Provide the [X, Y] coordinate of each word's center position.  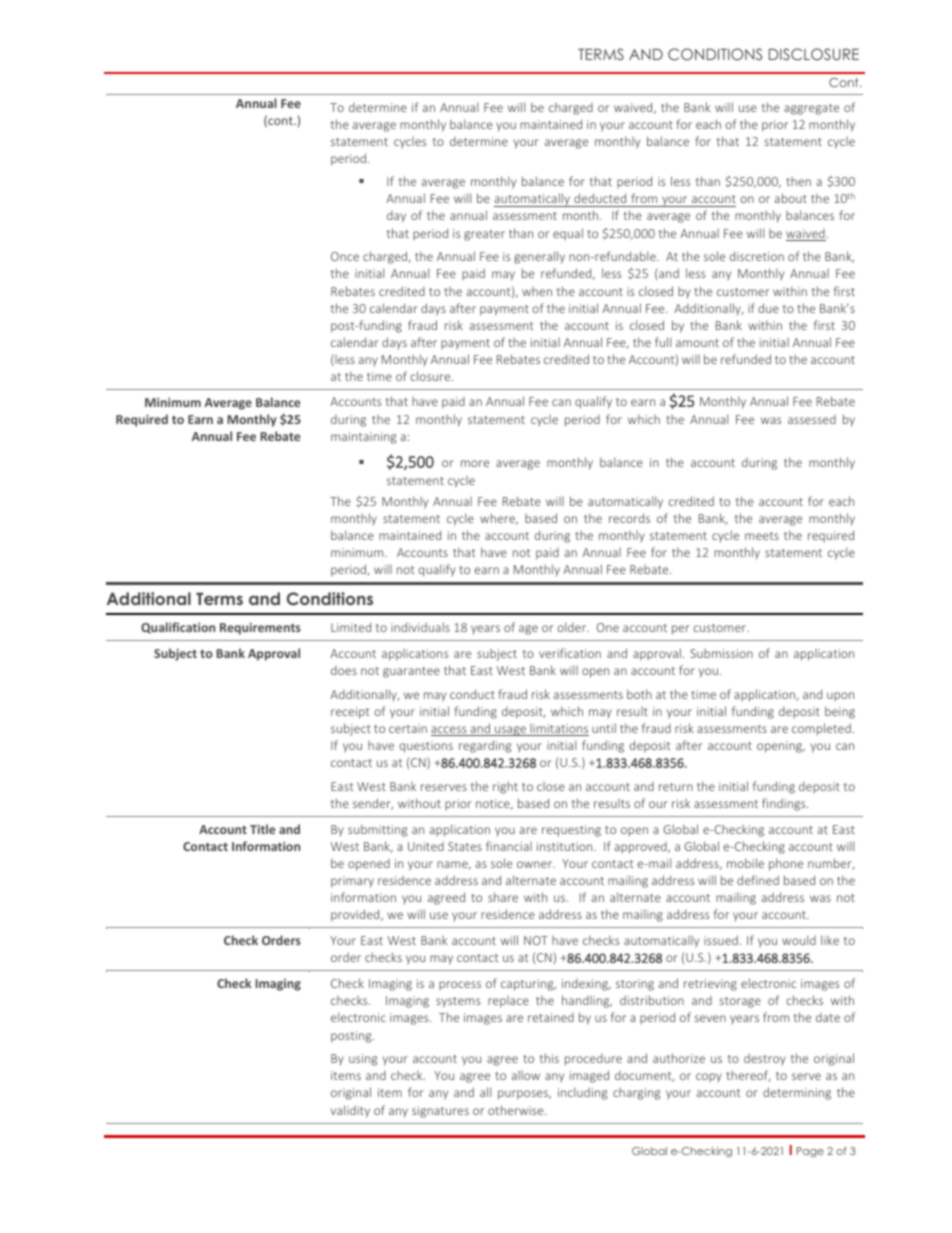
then [798, 181]
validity [350, 1111]
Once [345, 256]
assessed [812, 419]
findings [785, 804]
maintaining [363, 438]
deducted [600, 198]
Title [262, 829]
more [475, 463]
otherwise [517, 1110]
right [505, 788]
